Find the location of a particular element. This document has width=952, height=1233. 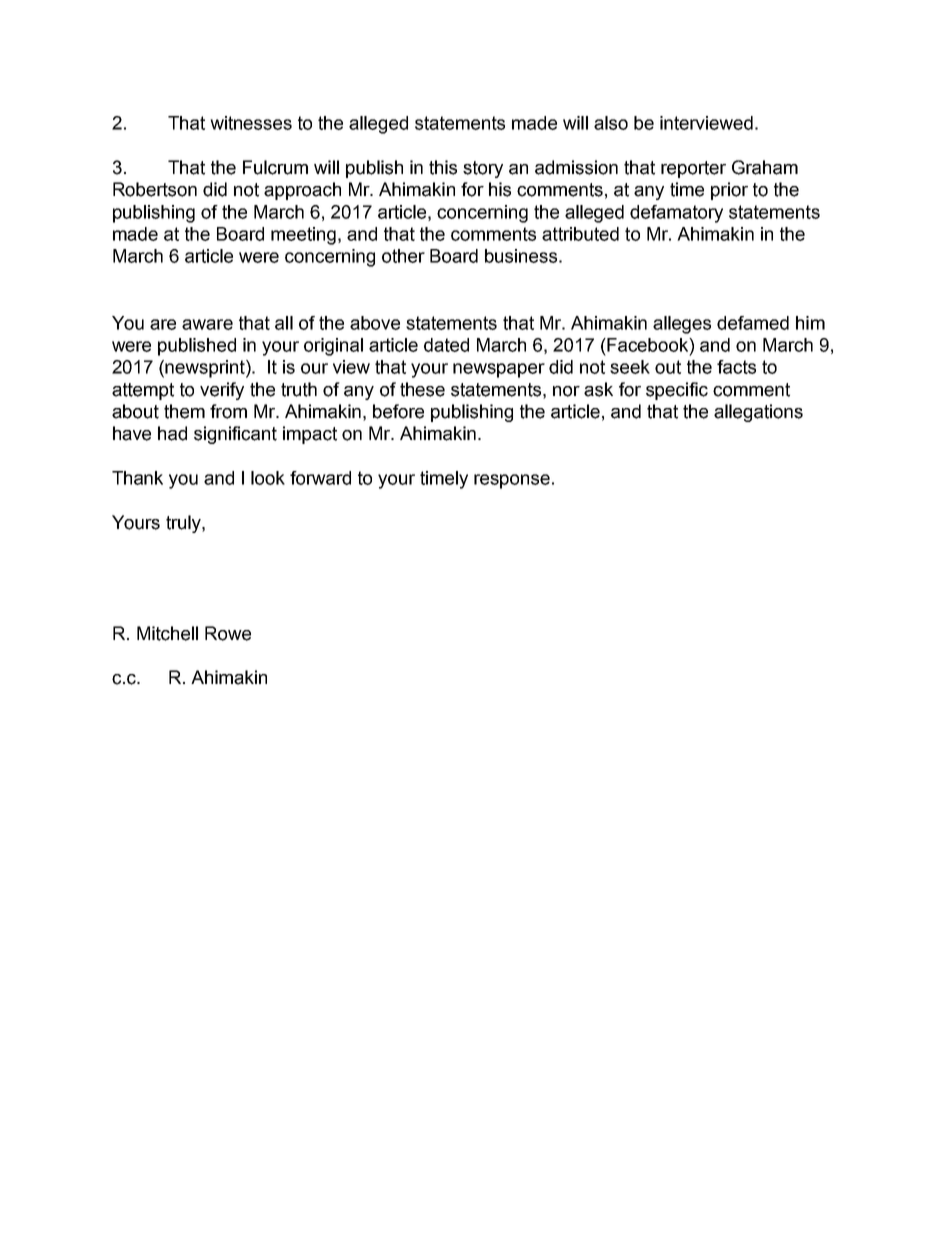

Rowe is located at coordinates (228, 633).
